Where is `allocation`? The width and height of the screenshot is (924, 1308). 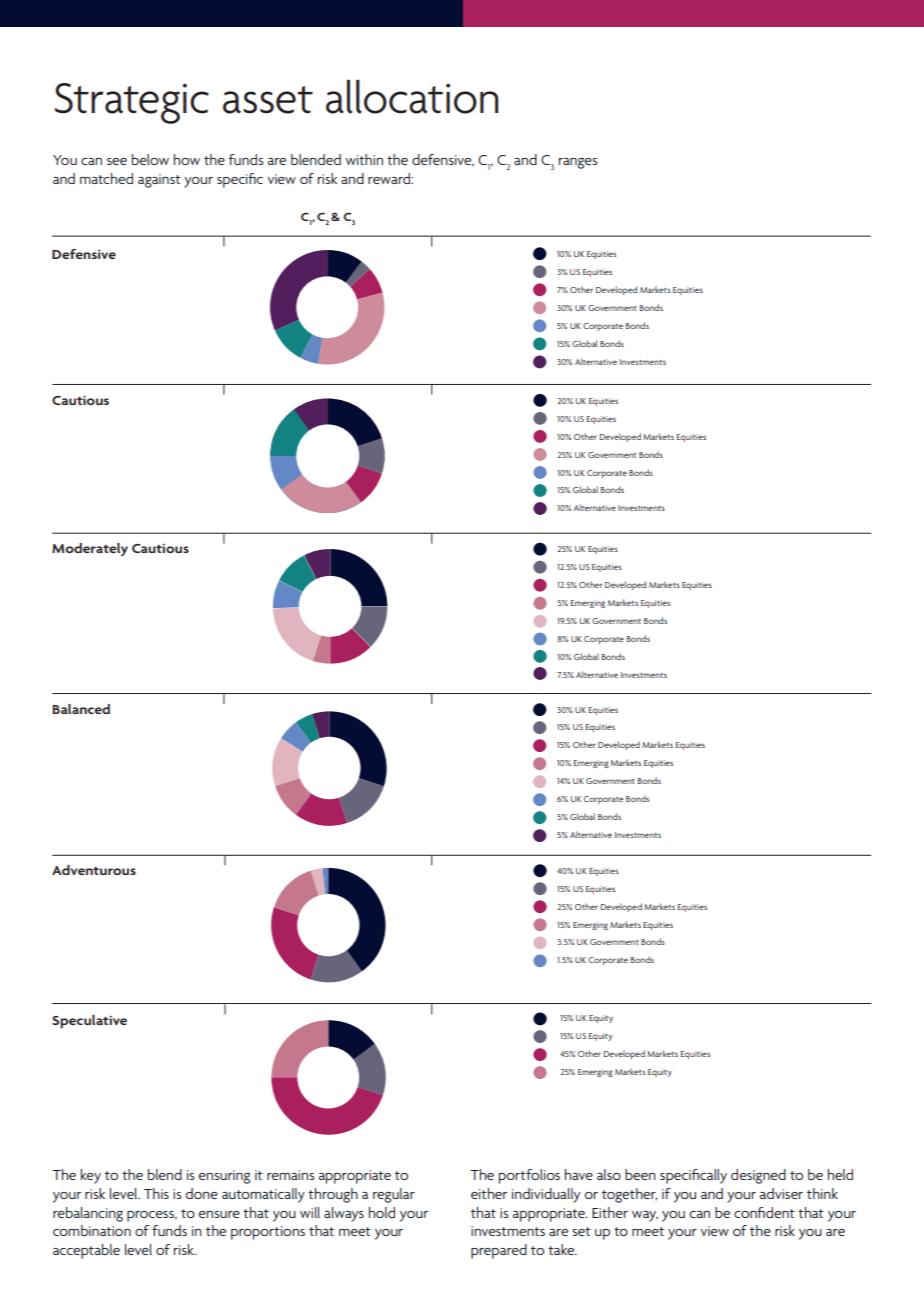 allocation is located at coordinates (412, 96).
